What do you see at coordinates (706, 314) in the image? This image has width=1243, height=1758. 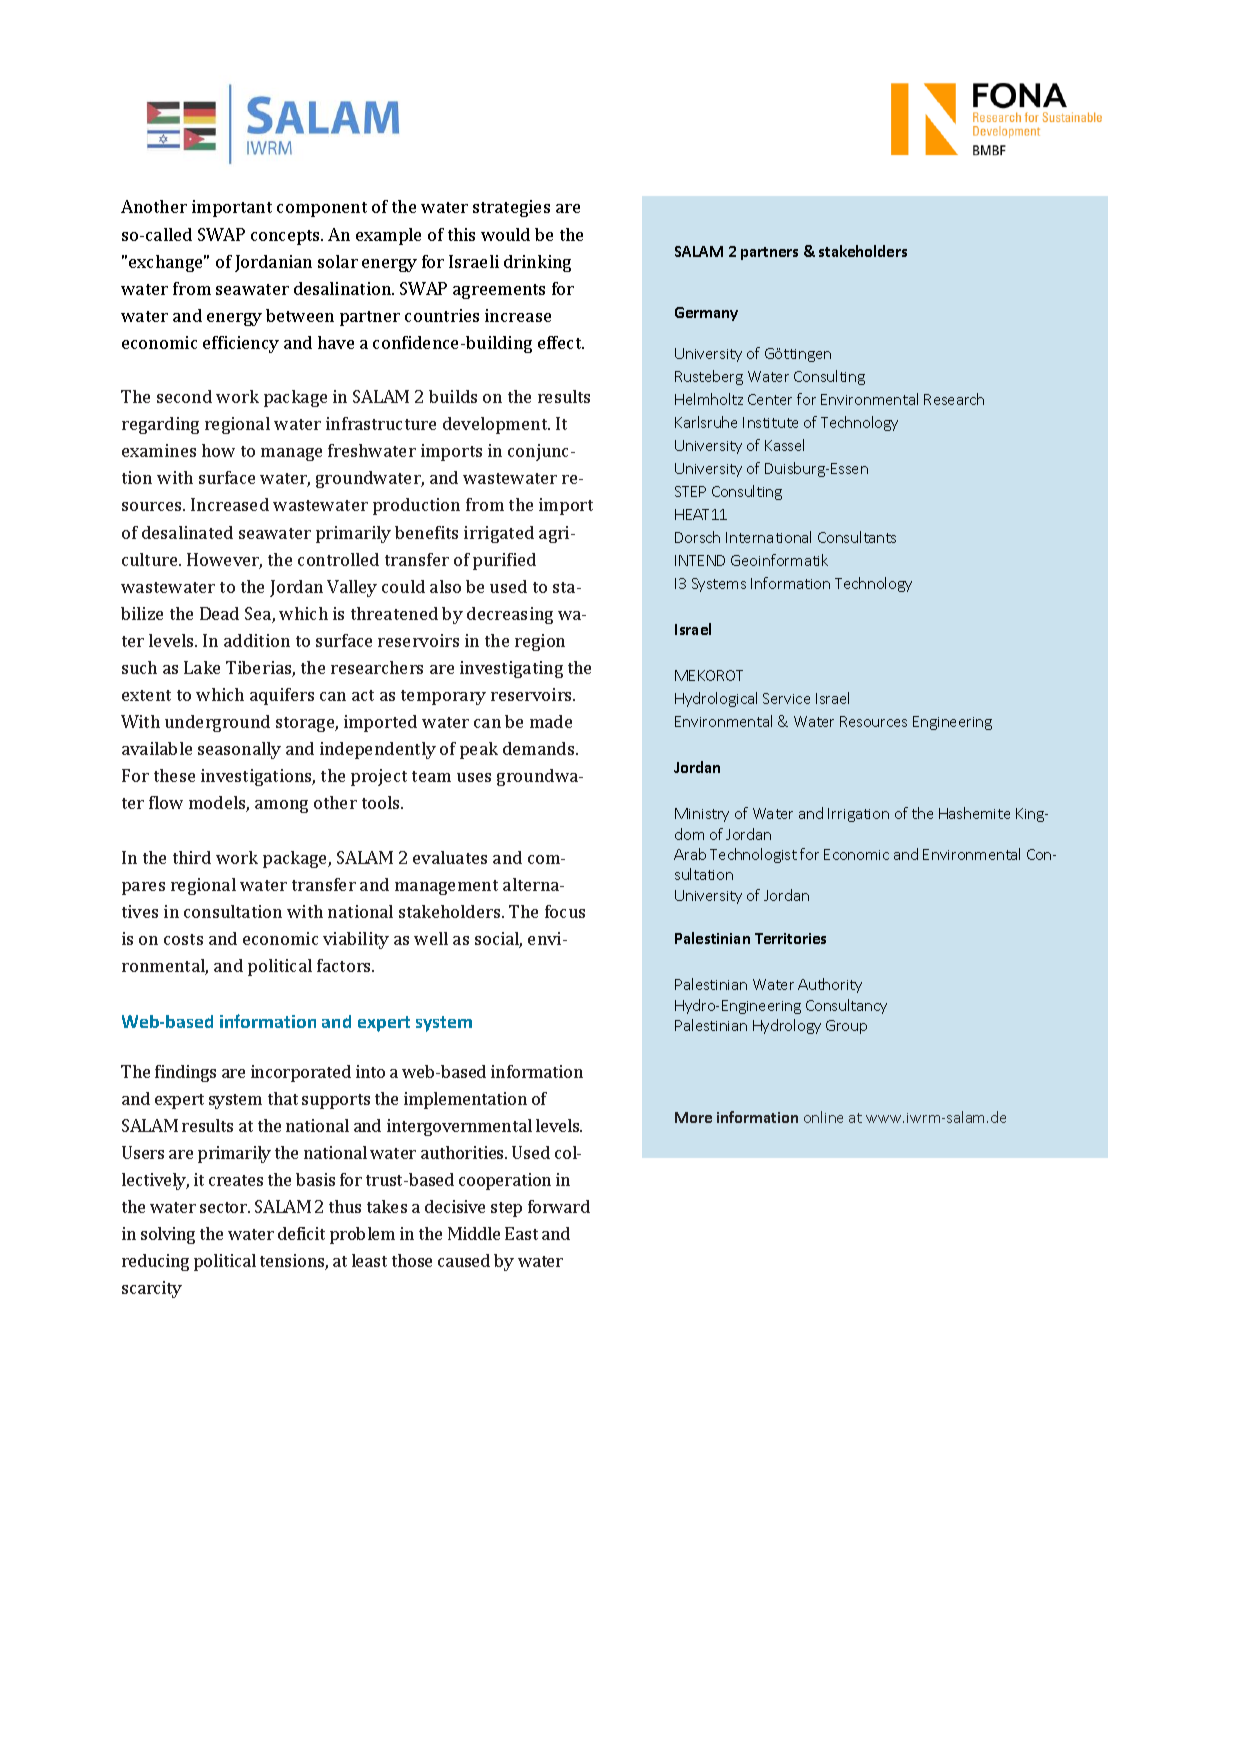 I see `Germany` at bounding box center [706, 314].
